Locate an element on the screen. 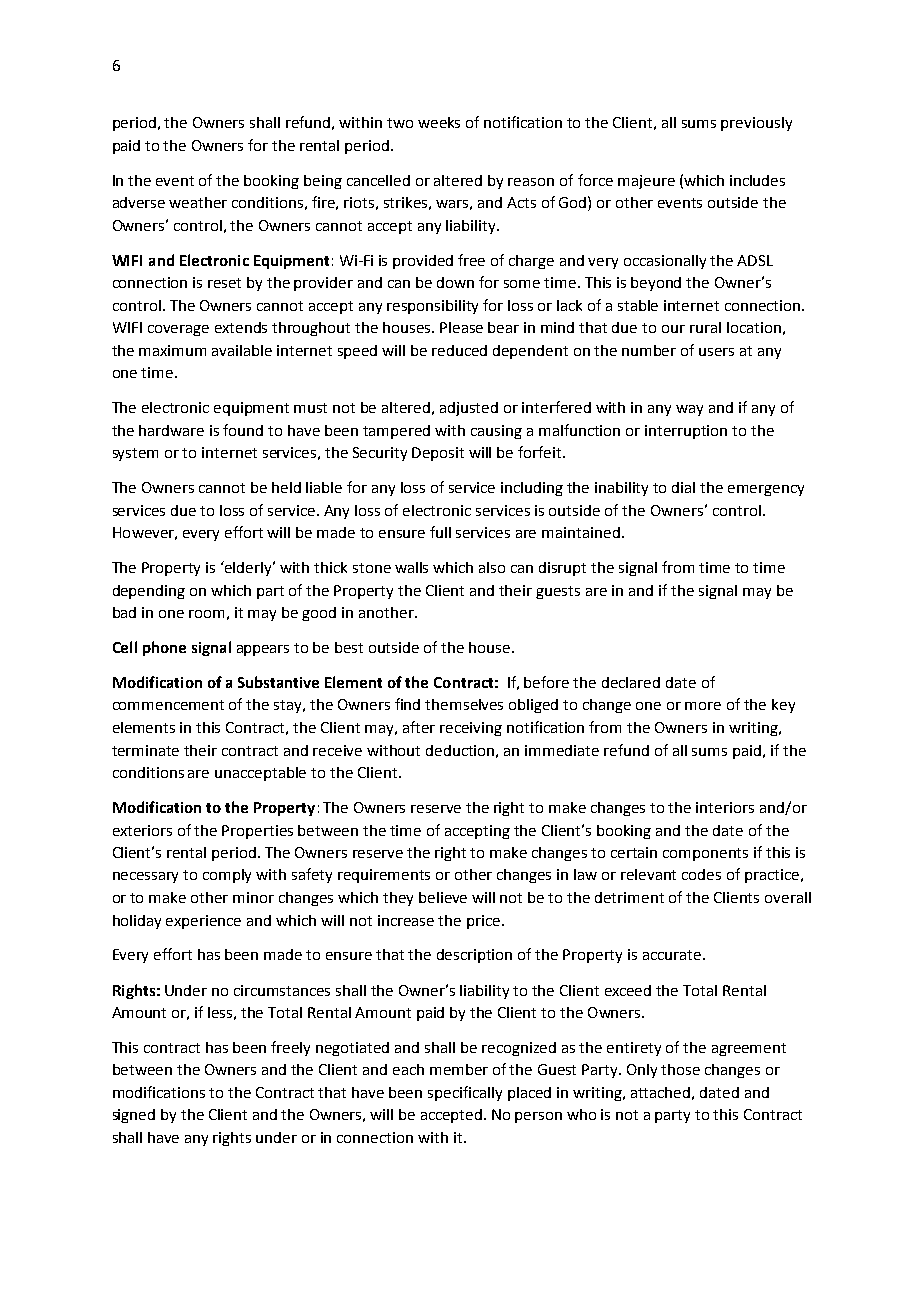 Image resolution: width=924 pixels, height=1308 pixels. weather is located at coordinates (198, 202).
